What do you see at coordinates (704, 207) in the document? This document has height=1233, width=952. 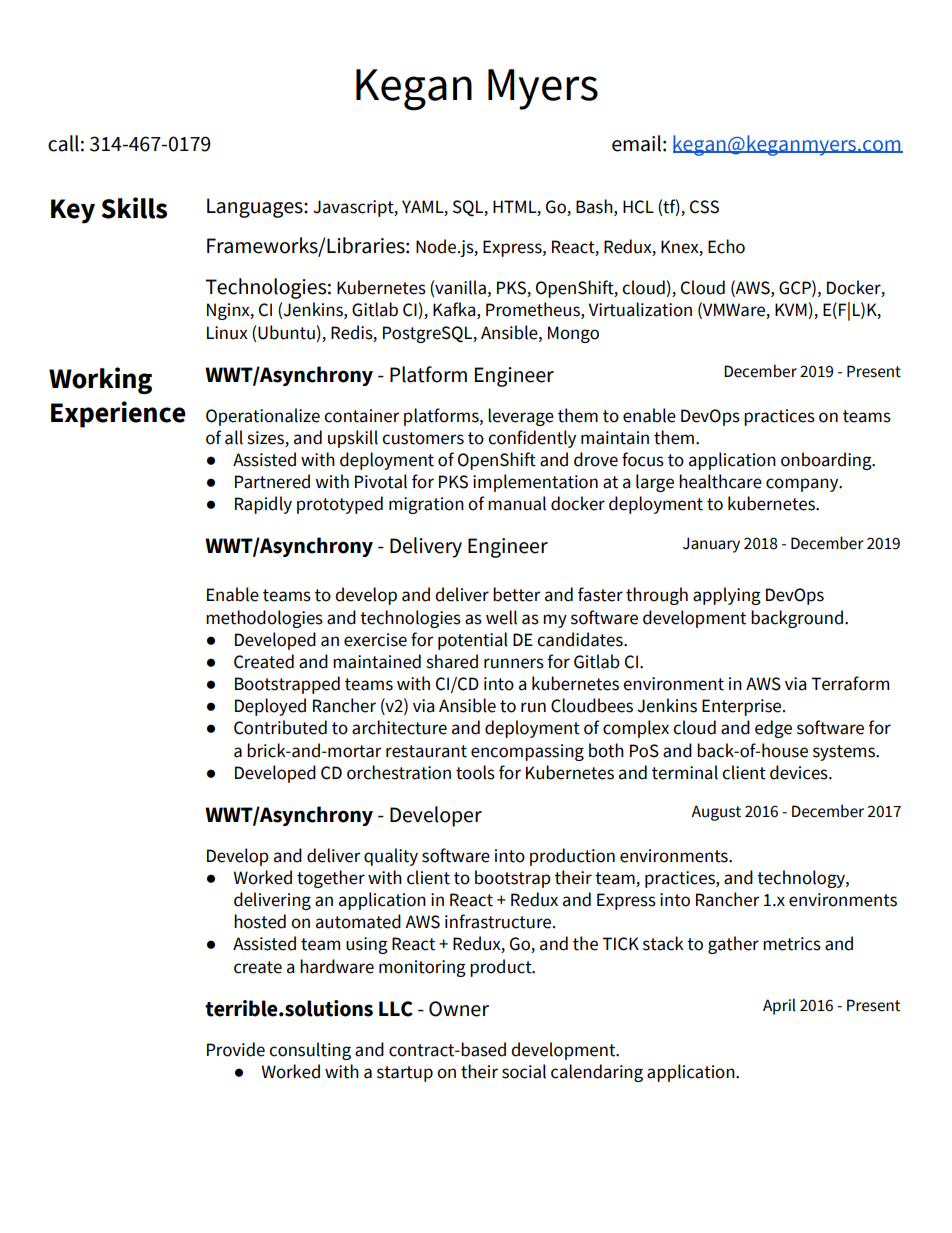 I see `CSS` at bounding box center [704, 207].
